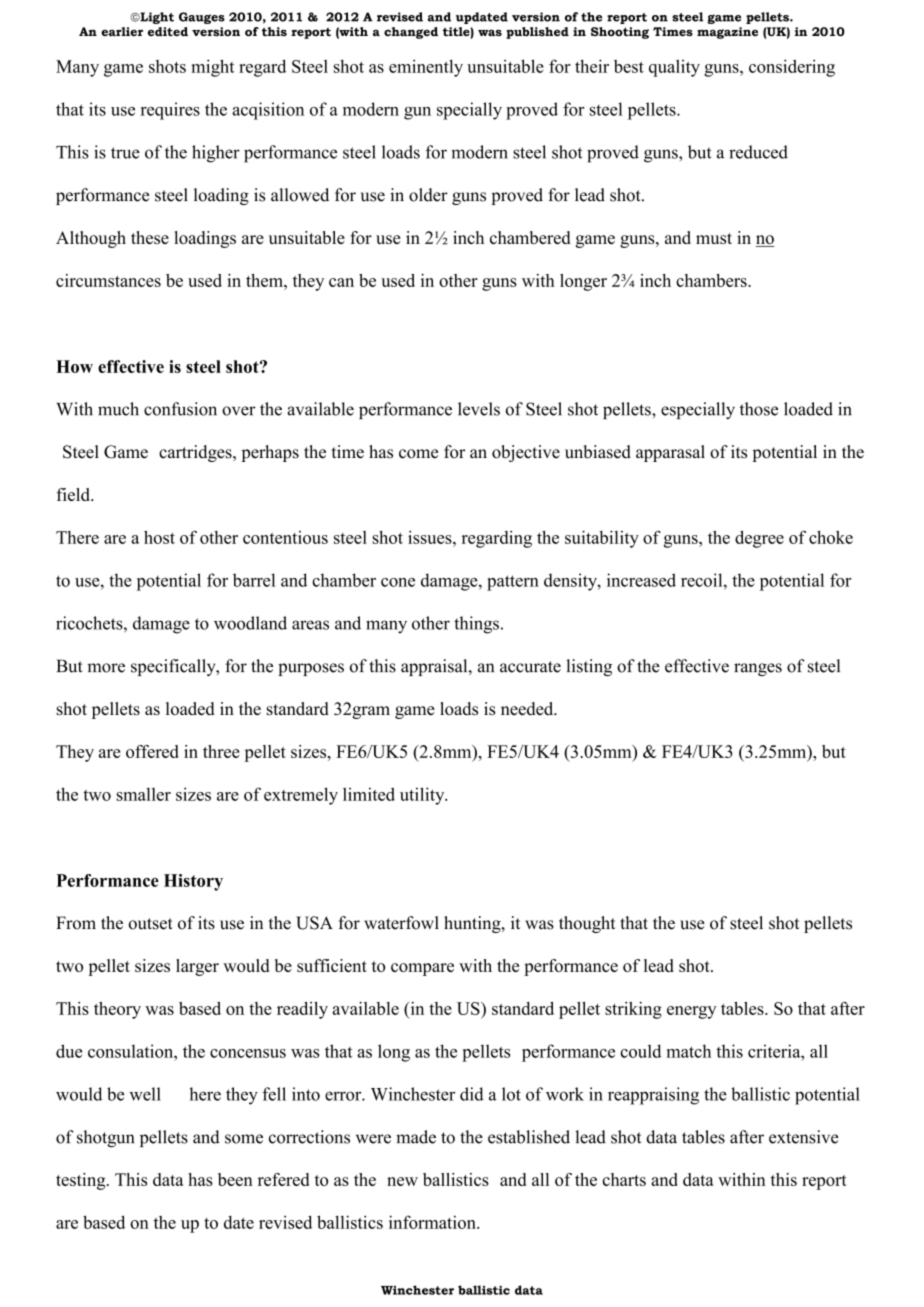 This image has width=924, height=1307. What do you see at coordinates (476, 625) in the image?
I see `things` at bounding box center [476, 625].
